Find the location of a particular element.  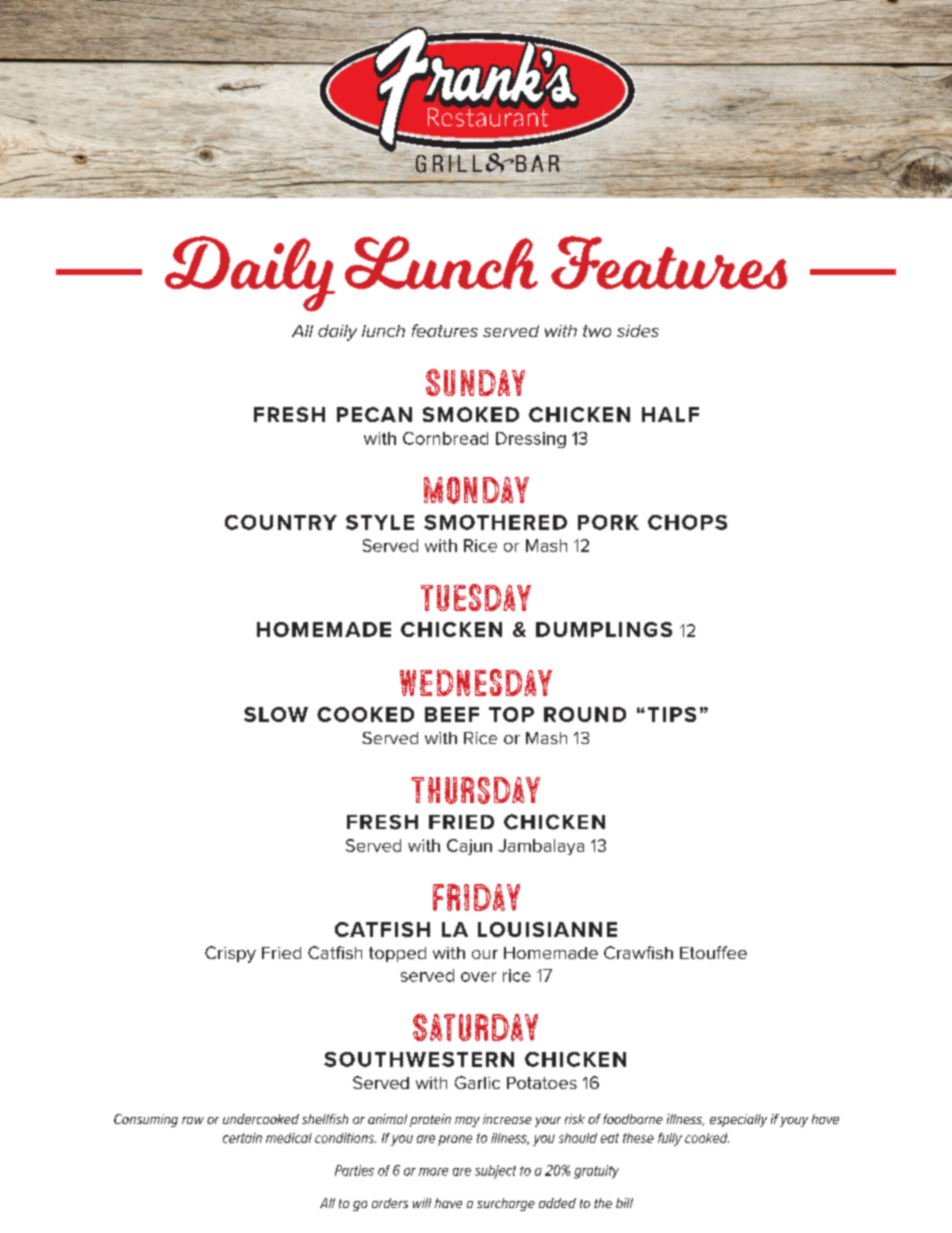

SLOW is located at coordinates (276, 714).
